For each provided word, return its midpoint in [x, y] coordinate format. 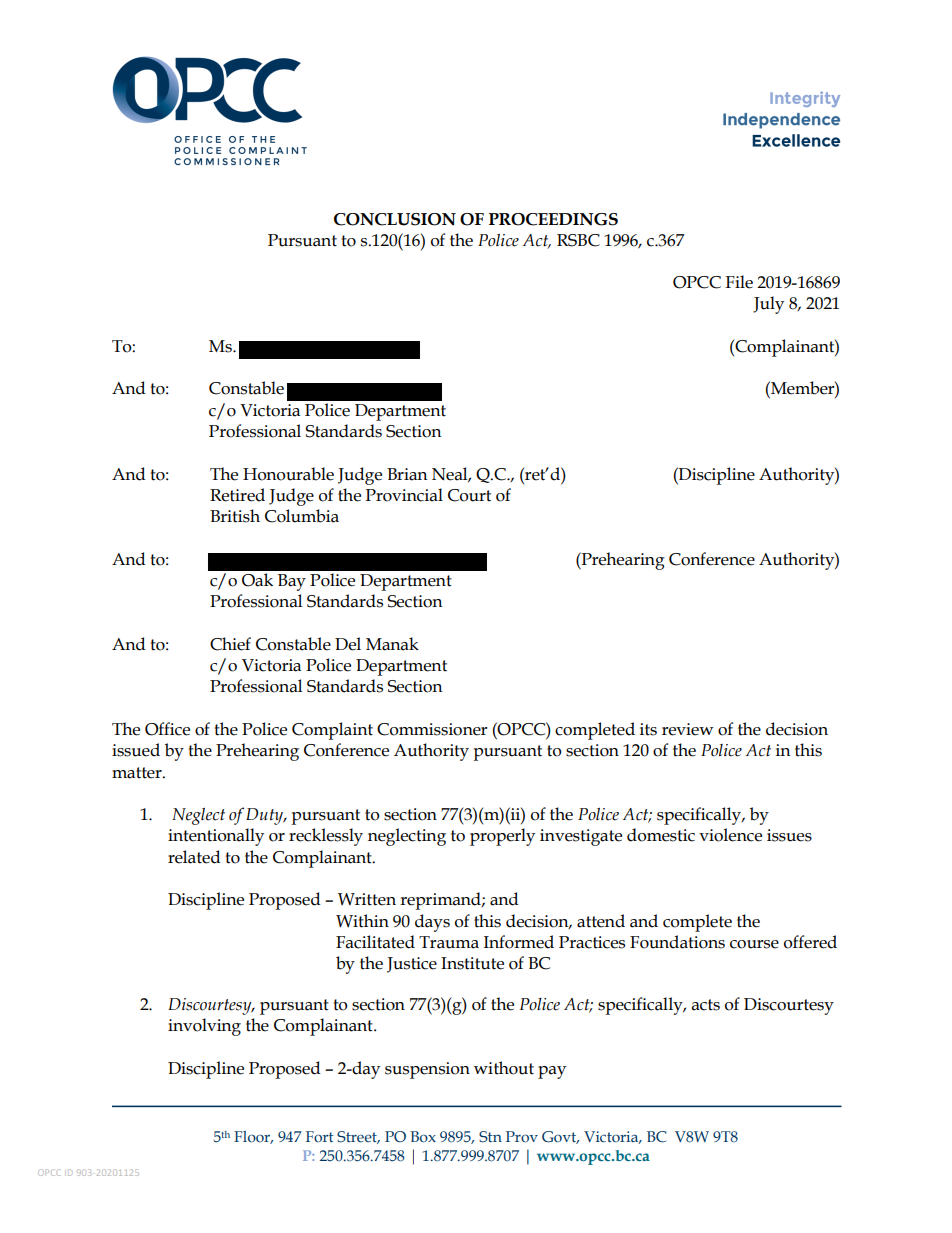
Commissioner [432, 729]
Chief [230, 644]
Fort [320, 1136]
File [739, 282]
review [687, 729]
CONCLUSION [395, 219]
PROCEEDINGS [553, 219]
